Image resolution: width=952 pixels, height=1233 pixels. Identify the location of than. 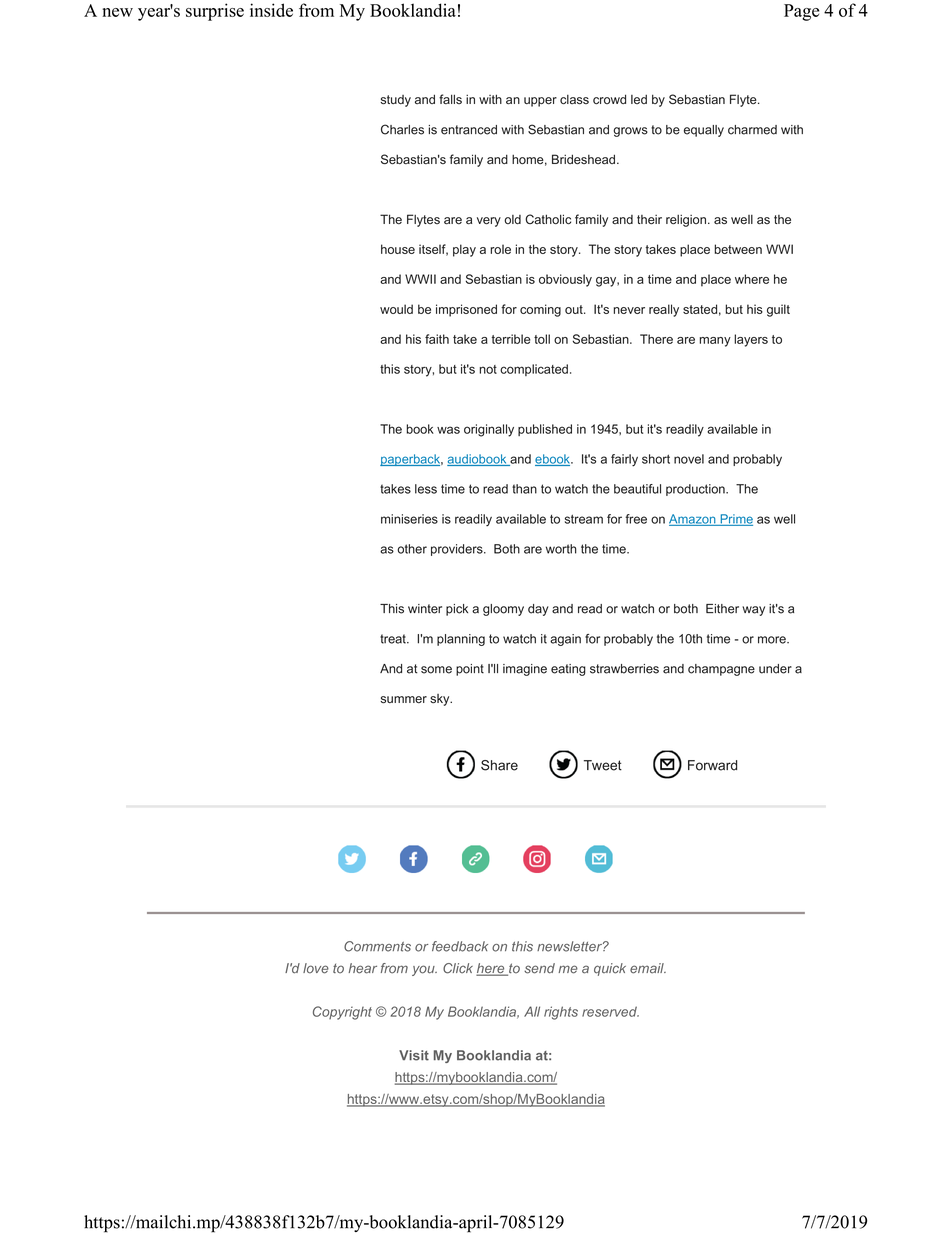
(524, 489).
